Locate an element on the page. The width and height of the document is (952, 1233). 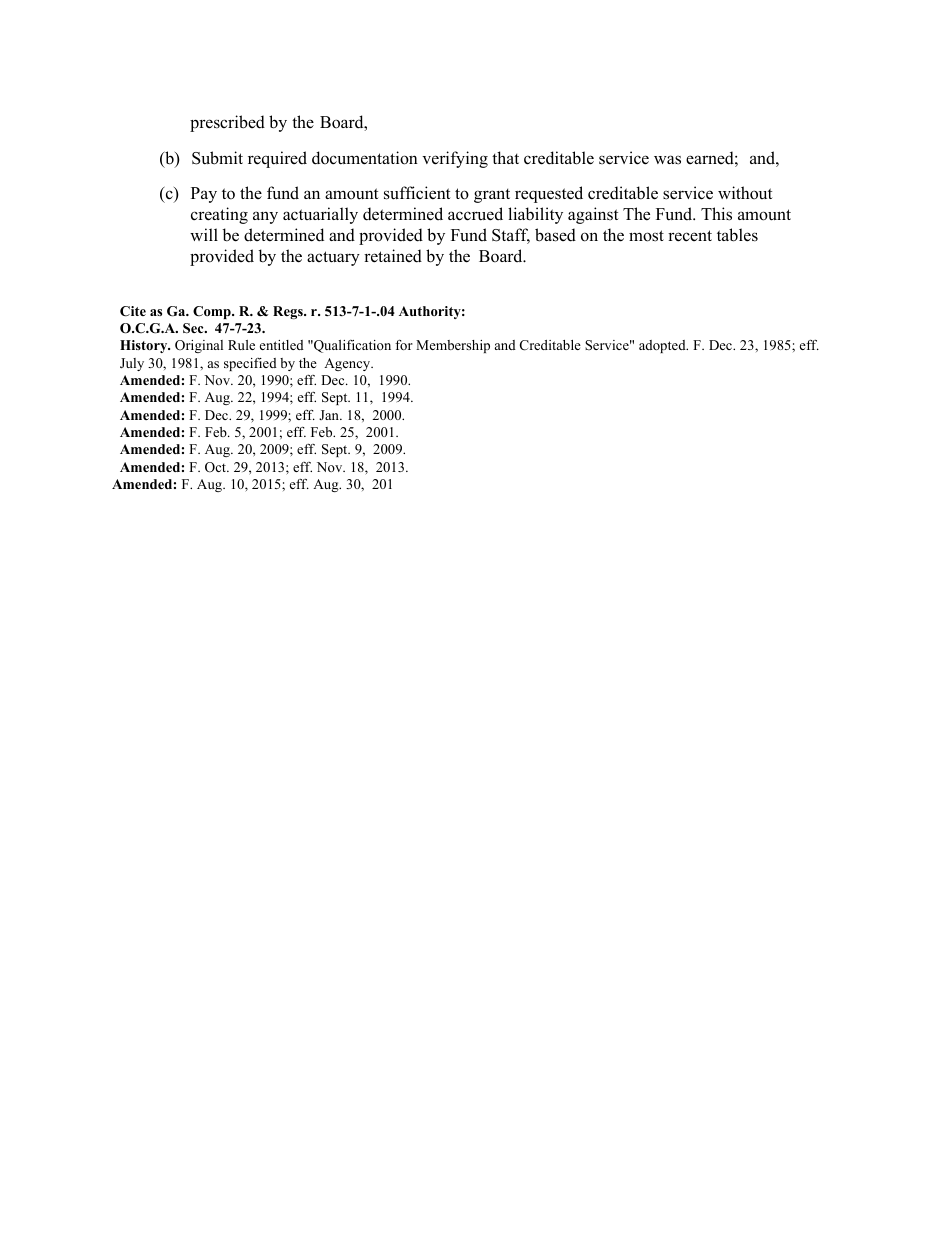
specified is located at coordinates (250, 364).
